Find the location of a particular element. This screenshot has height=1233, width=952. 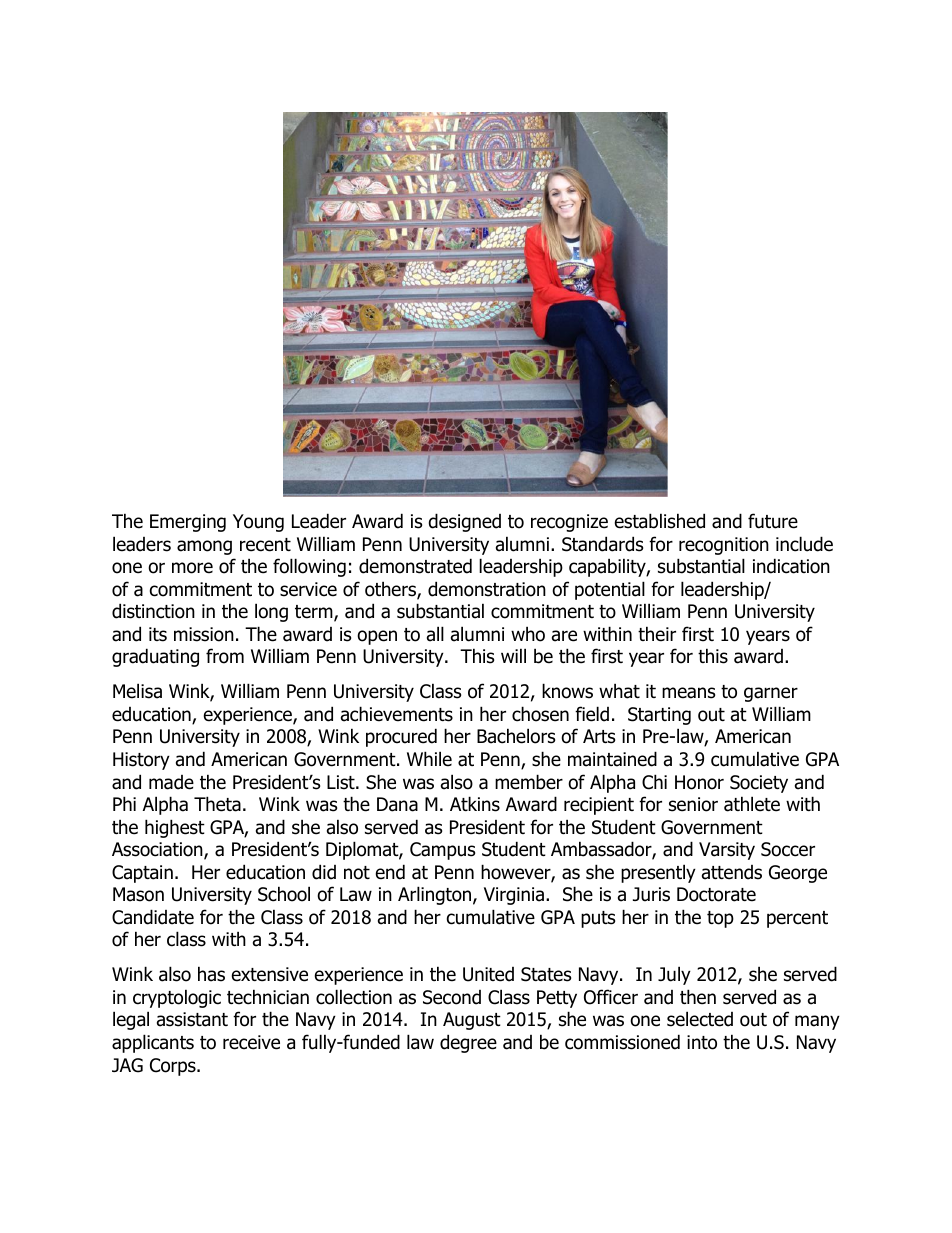

Melisa is located at coordinates (137, 691).
